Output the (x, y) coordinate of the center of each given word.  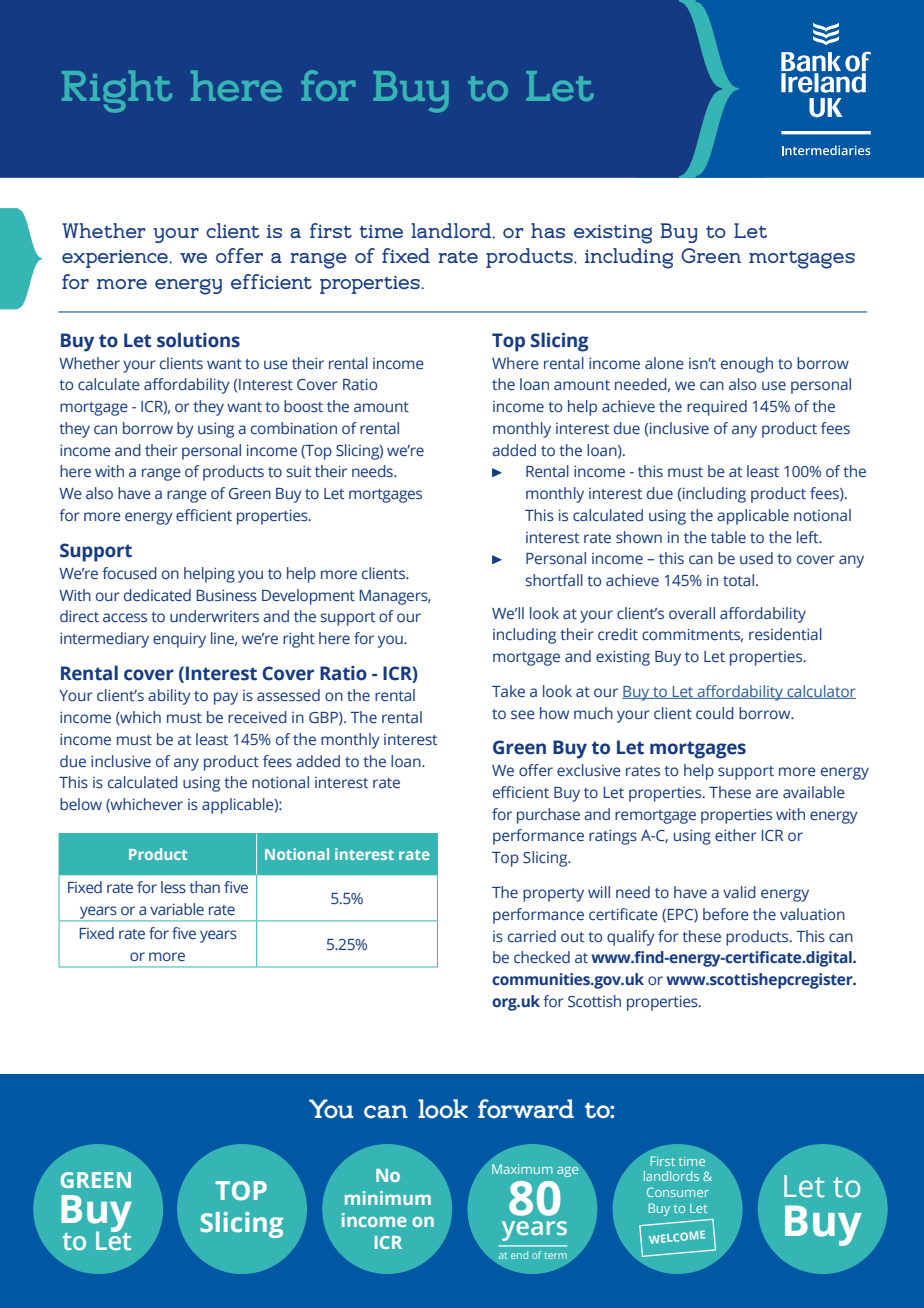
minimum (388, 1198)
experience (116, 258)
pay (226, 698)
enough (747, 365)
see (523, 714)
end (519, 1255)
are (767, 793)
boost (303, 406)
